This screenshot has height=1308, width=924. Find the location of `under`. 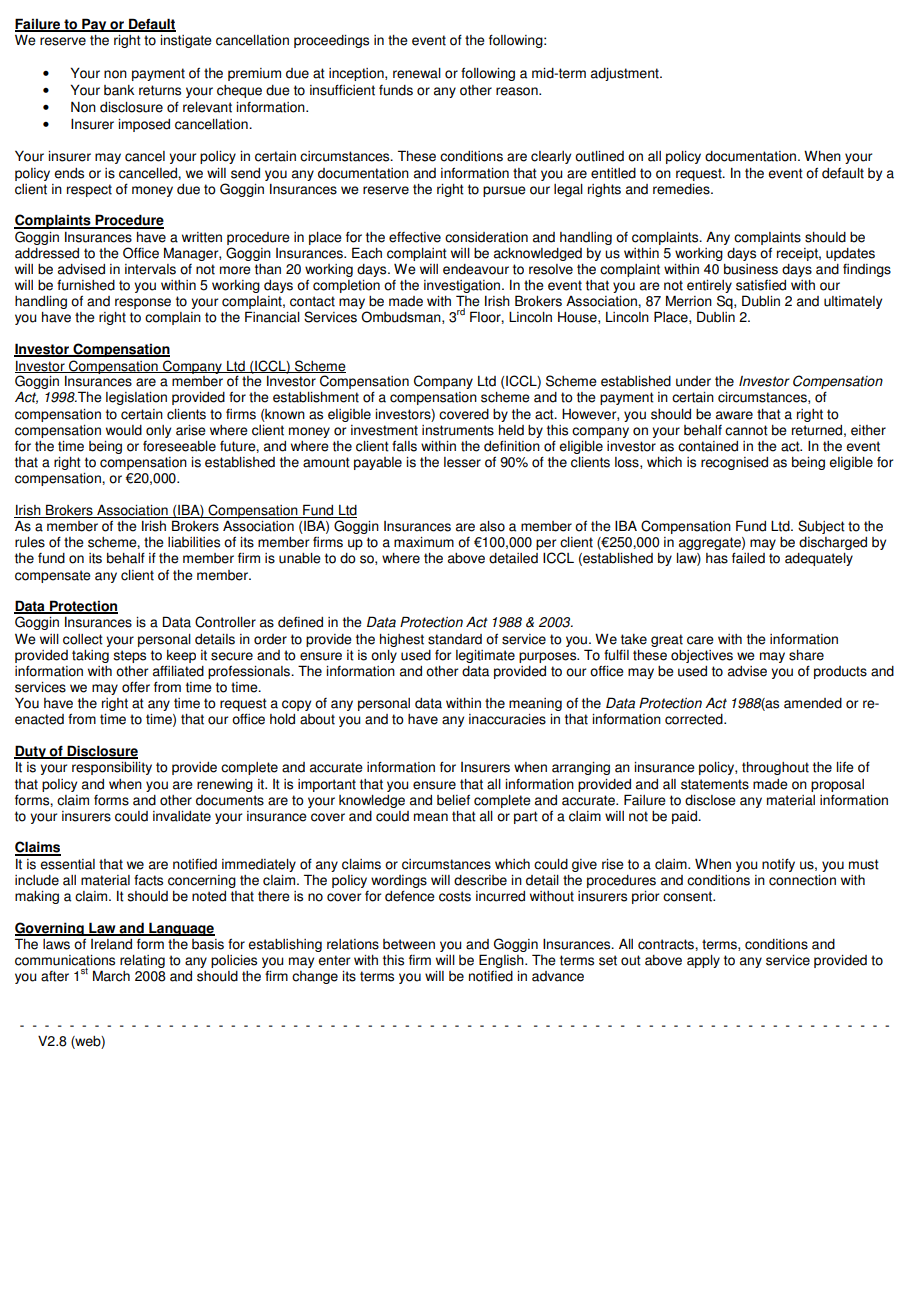

under is located at coordinates (693, 381).
